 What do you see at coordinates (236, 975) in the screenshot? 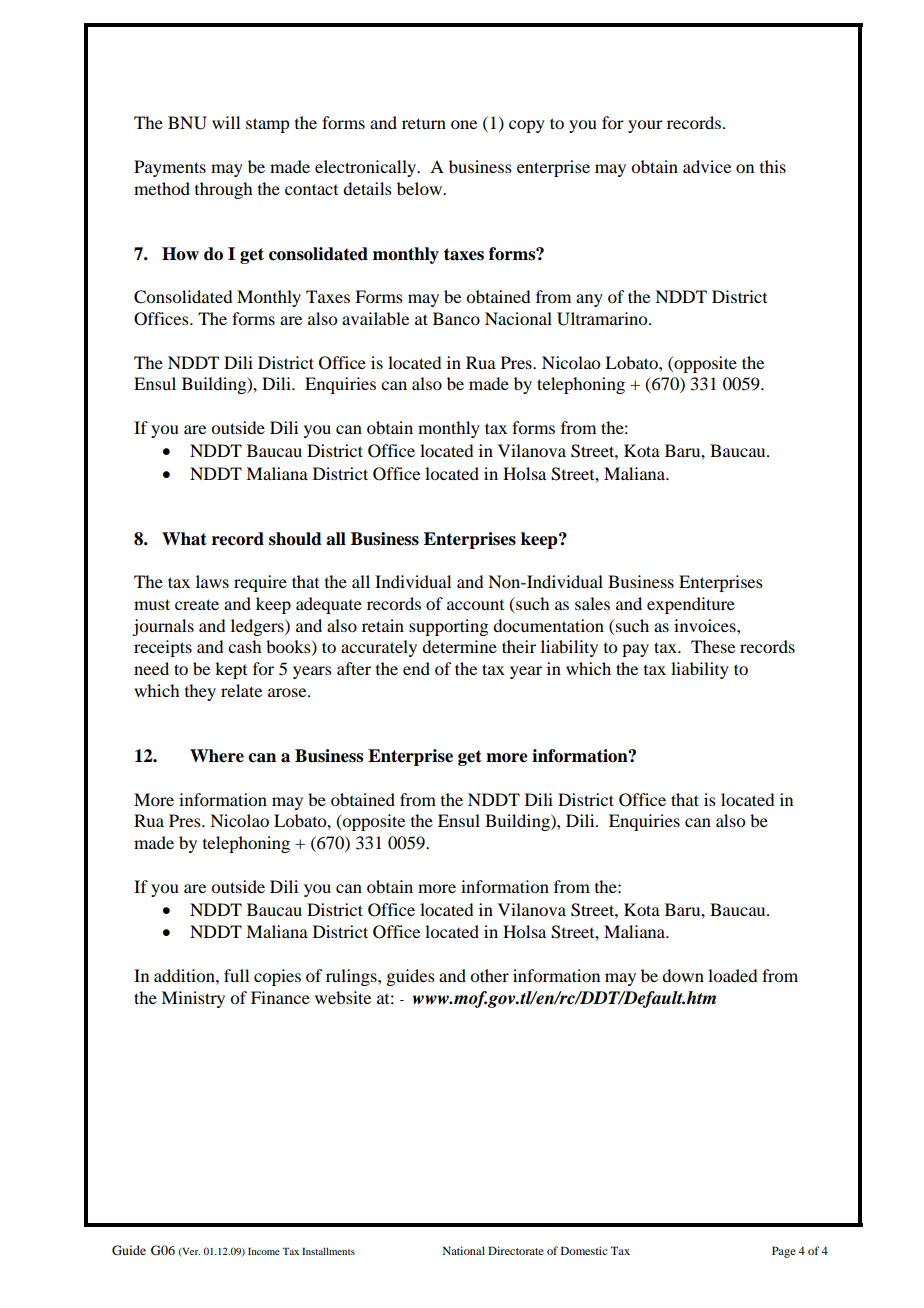
I see `full` at bounding box center [236, 975].
